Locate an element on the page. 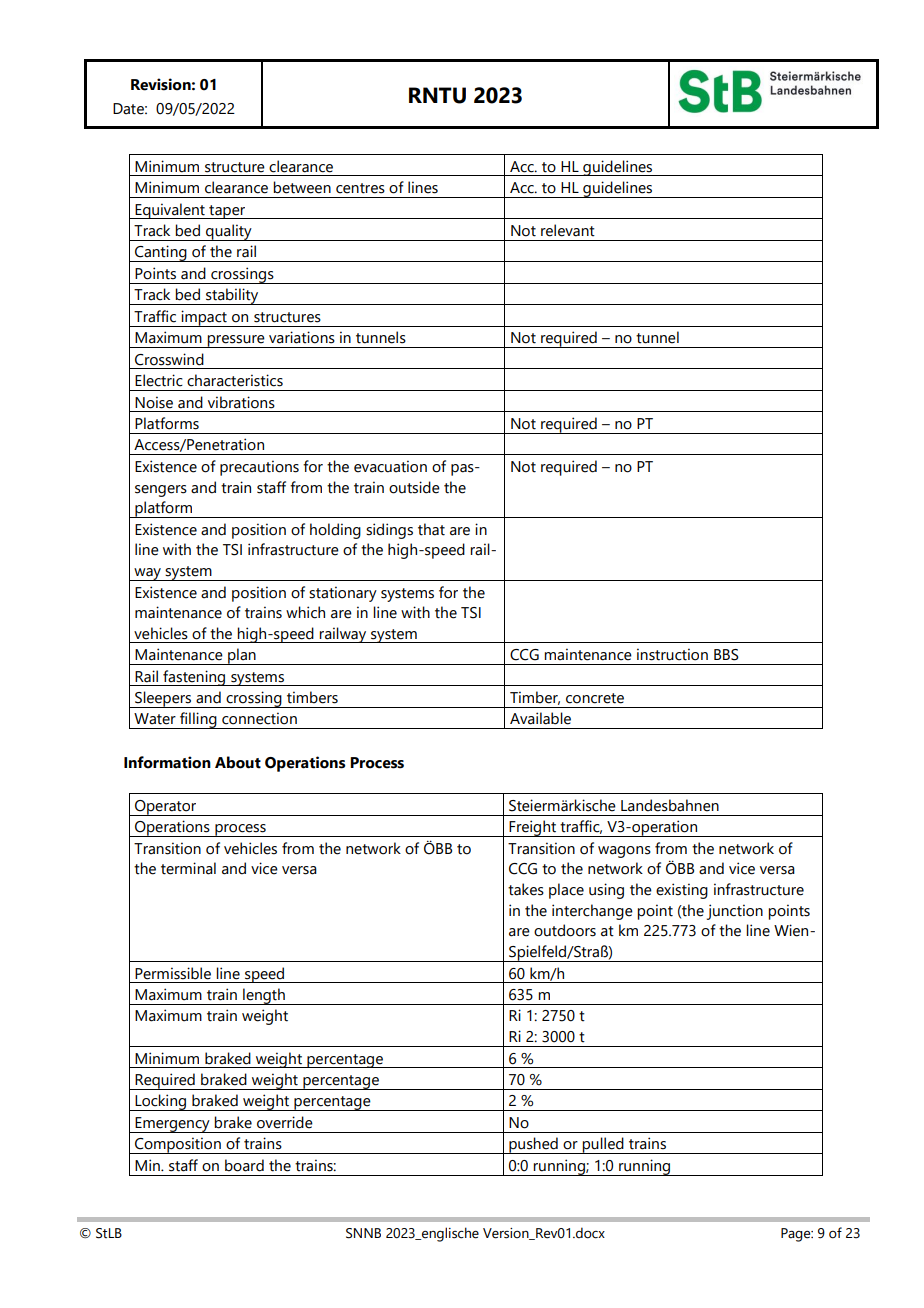  relevant is located at coordinates (568, 230).
